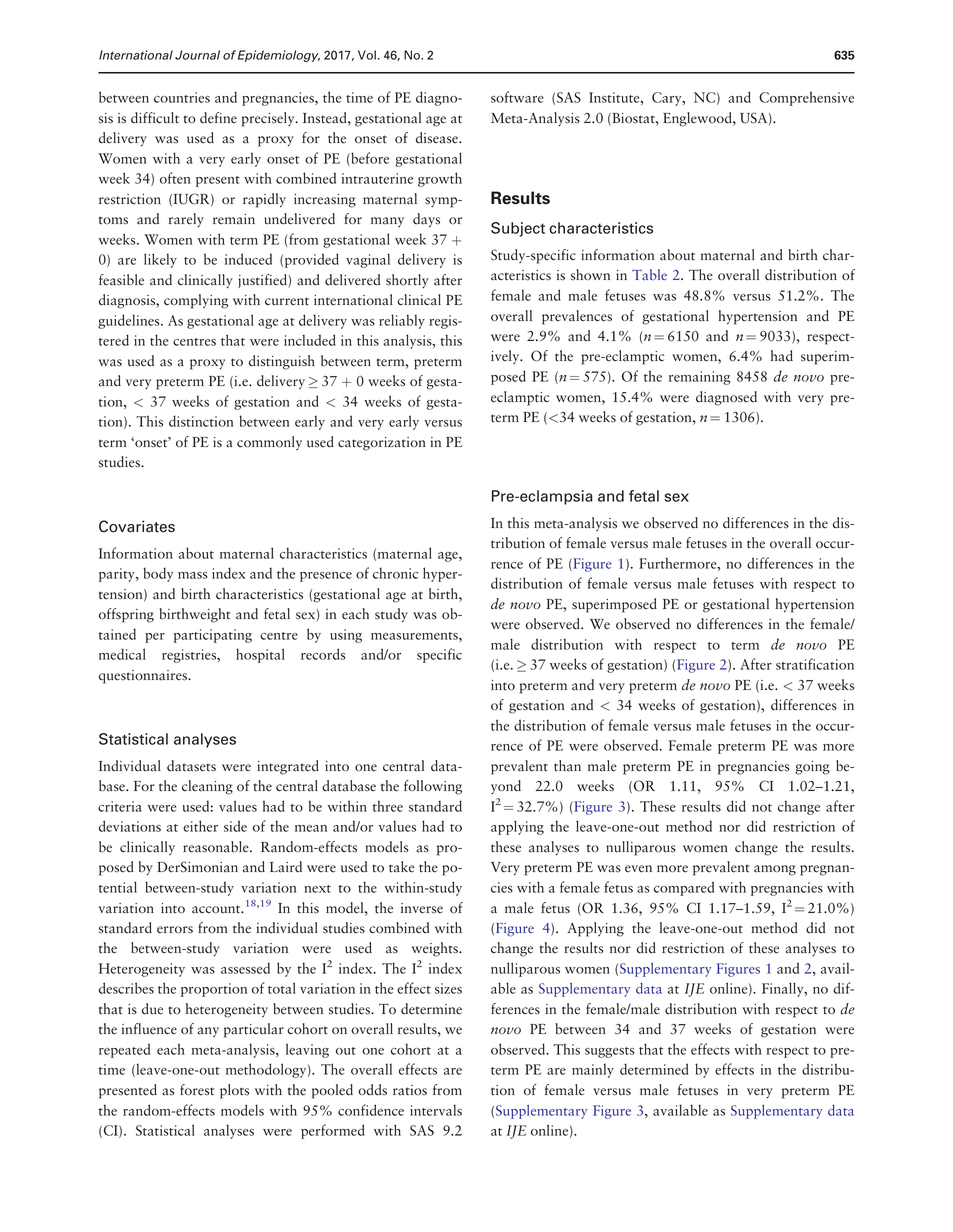 The width and height of the screenshot is (953, 1232). What do you see at coordinates (213, 636) in the screenshot?
I see `participating` at bounding box center [213, 636].
